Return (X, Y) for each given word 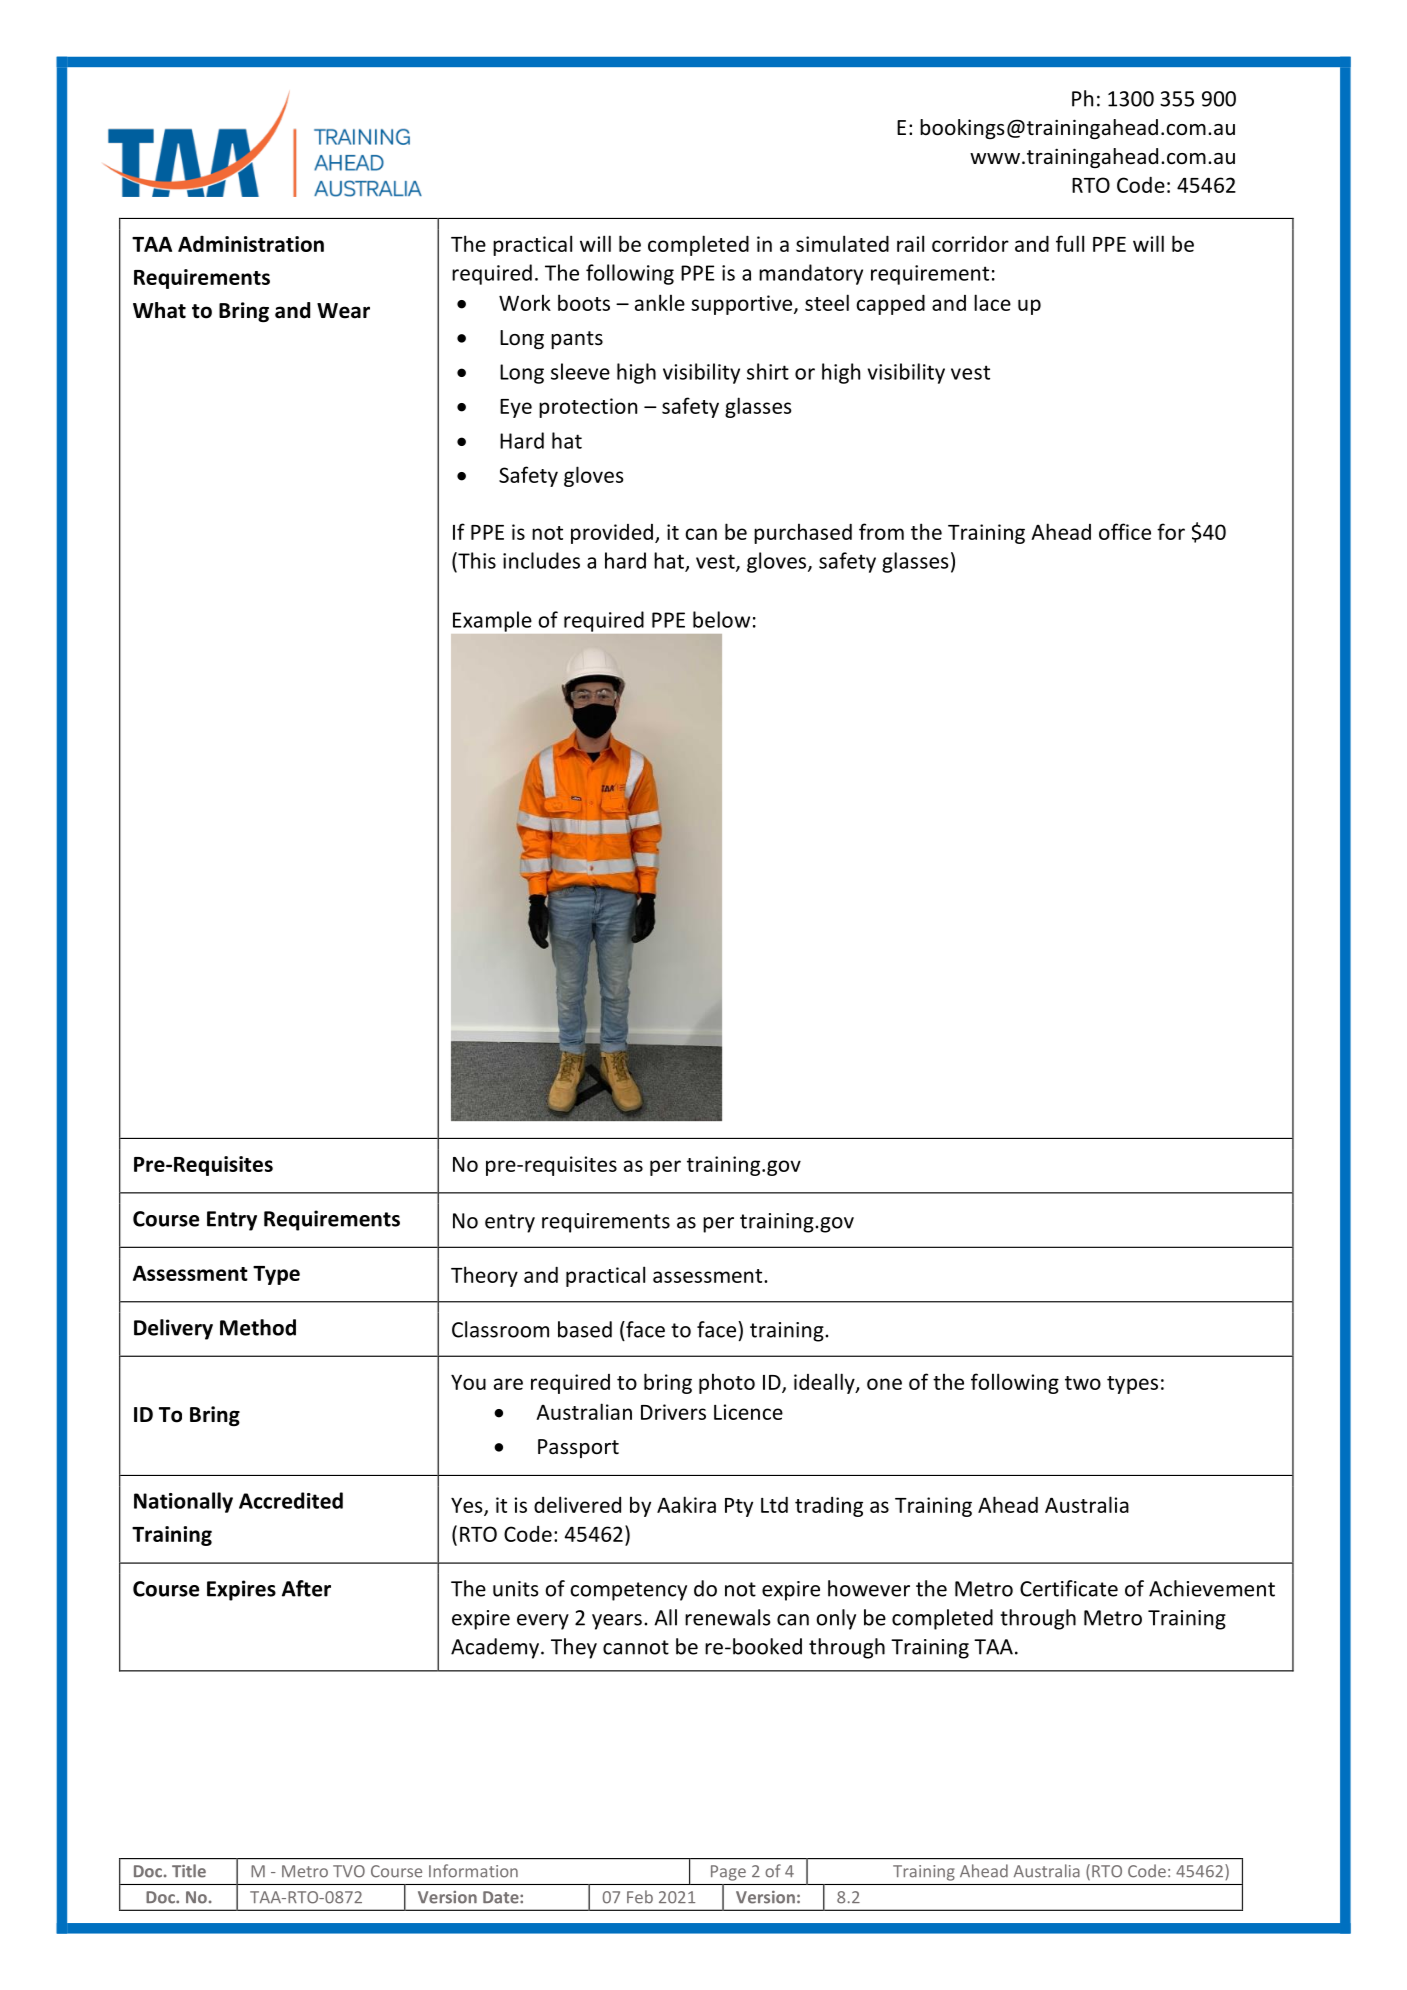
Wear (343, 311)
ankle (660, 302)
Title (189, 1871)
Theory (484, 1276)
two (1083, 1383)
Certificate (1069, 1588)
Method (258, 1327)
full (1070, 243)
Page (728, 1873)
